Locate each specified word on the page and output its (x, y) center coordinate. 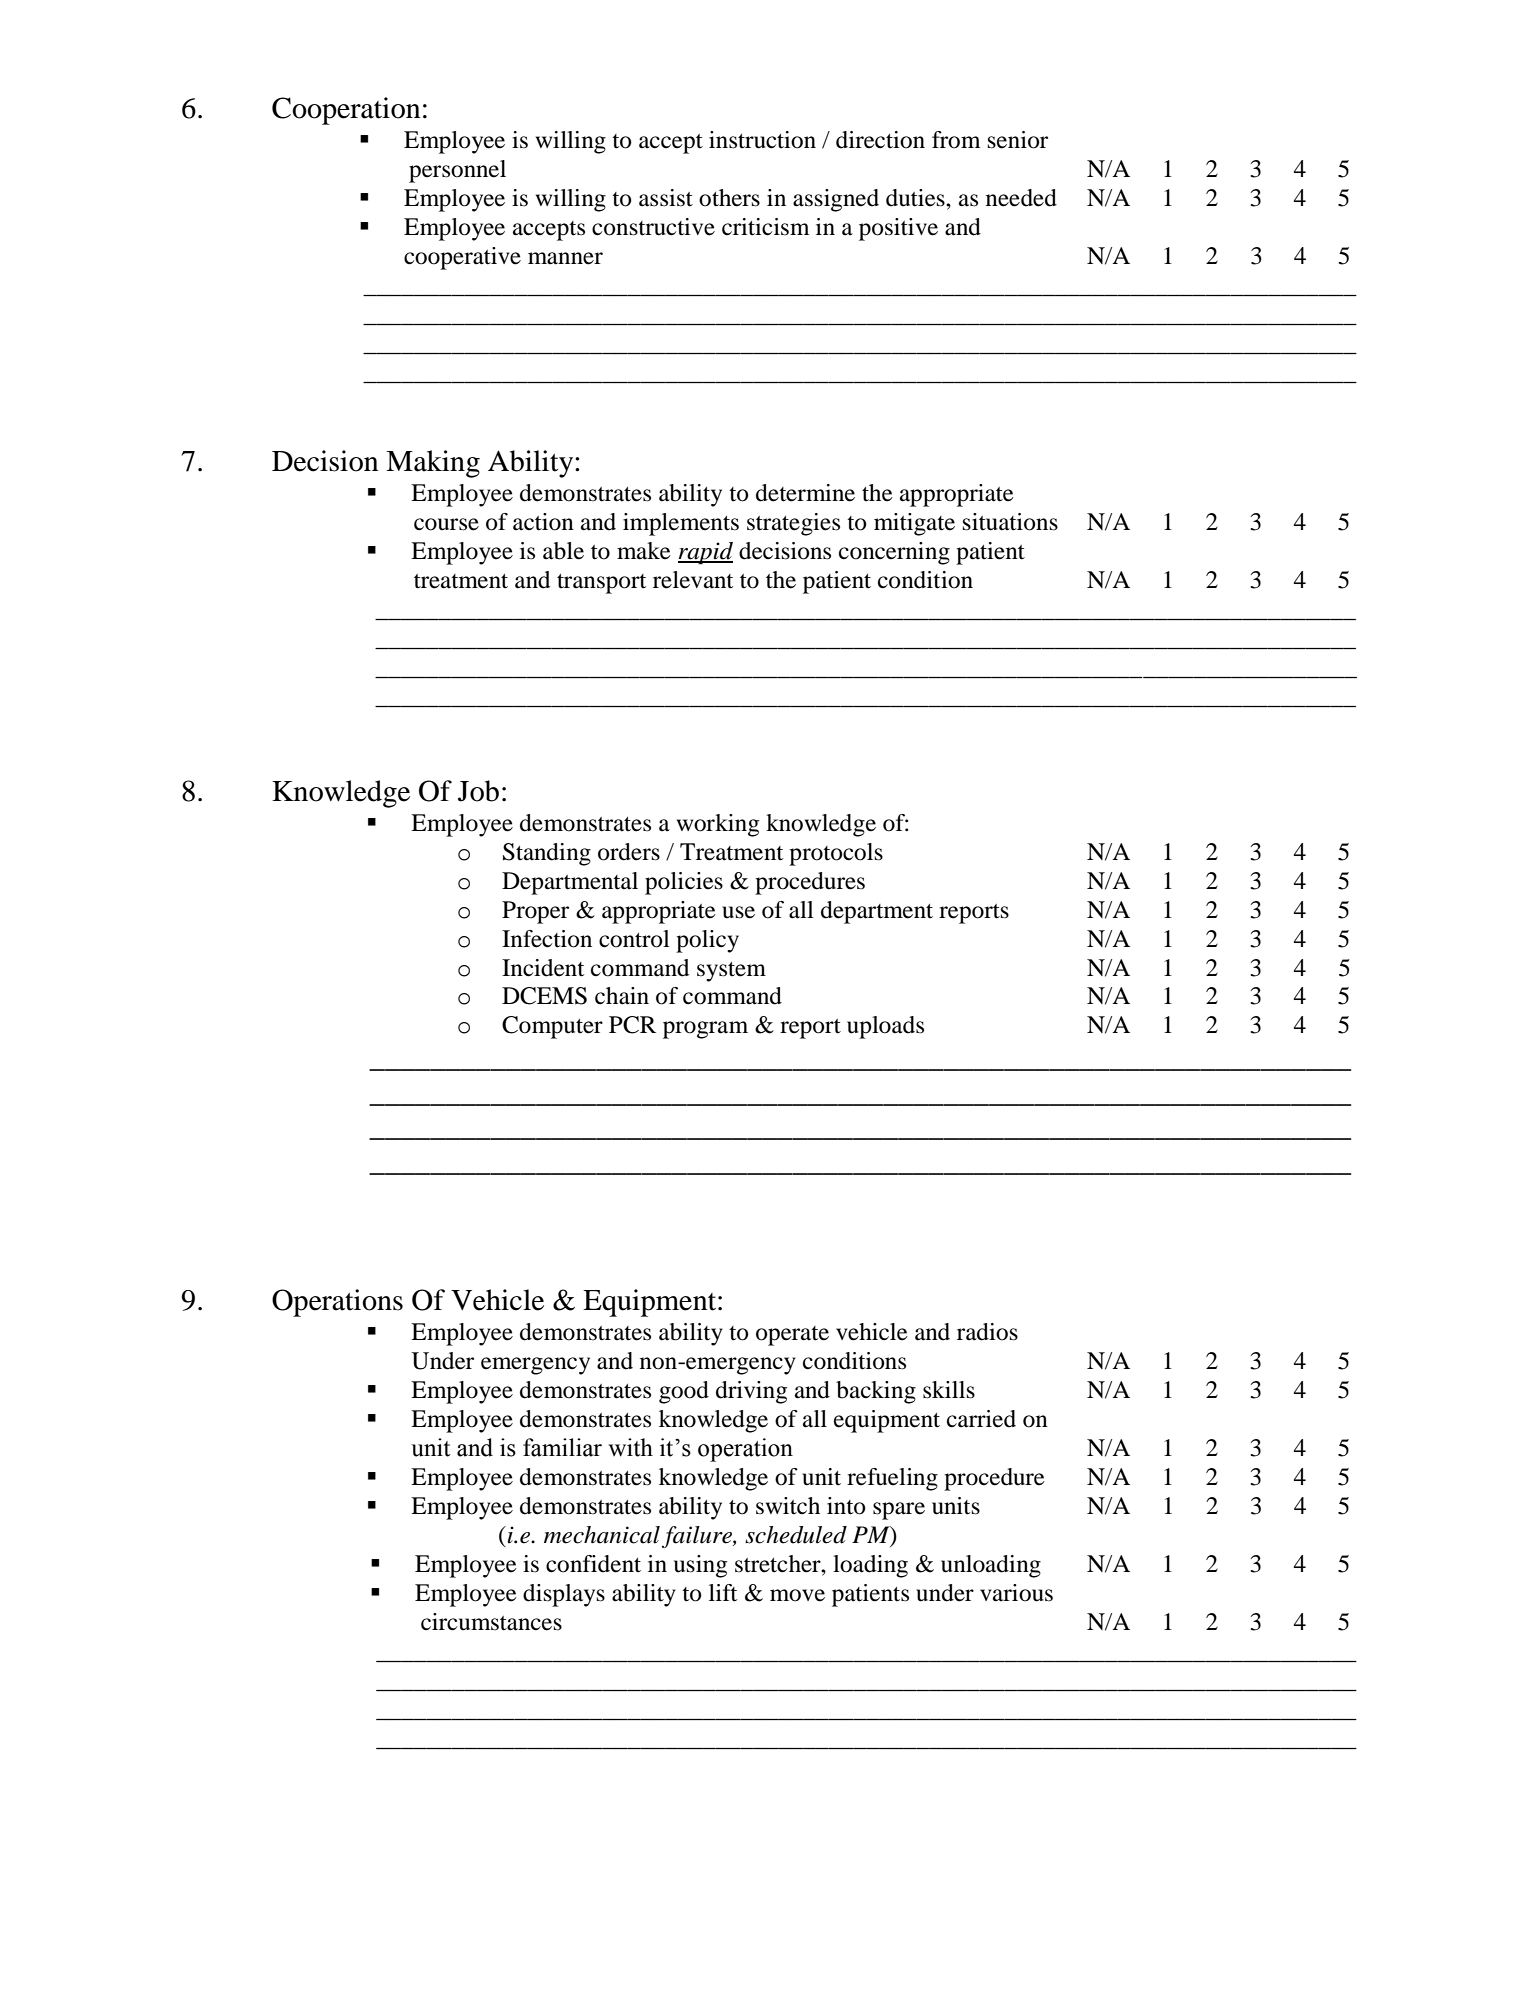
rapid (705, 553)
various (1016, 1593)
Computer (552, 1027)
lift (723, 1593)
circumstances (491, 1622)
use (738, 912)
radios (987, 1332)
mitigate (914, 524)
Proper (535, 912)
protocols (836, 854)
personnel (457, 171)
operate (792, 1336)
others (729, 198)
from (956, 140)
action (543, 522)
